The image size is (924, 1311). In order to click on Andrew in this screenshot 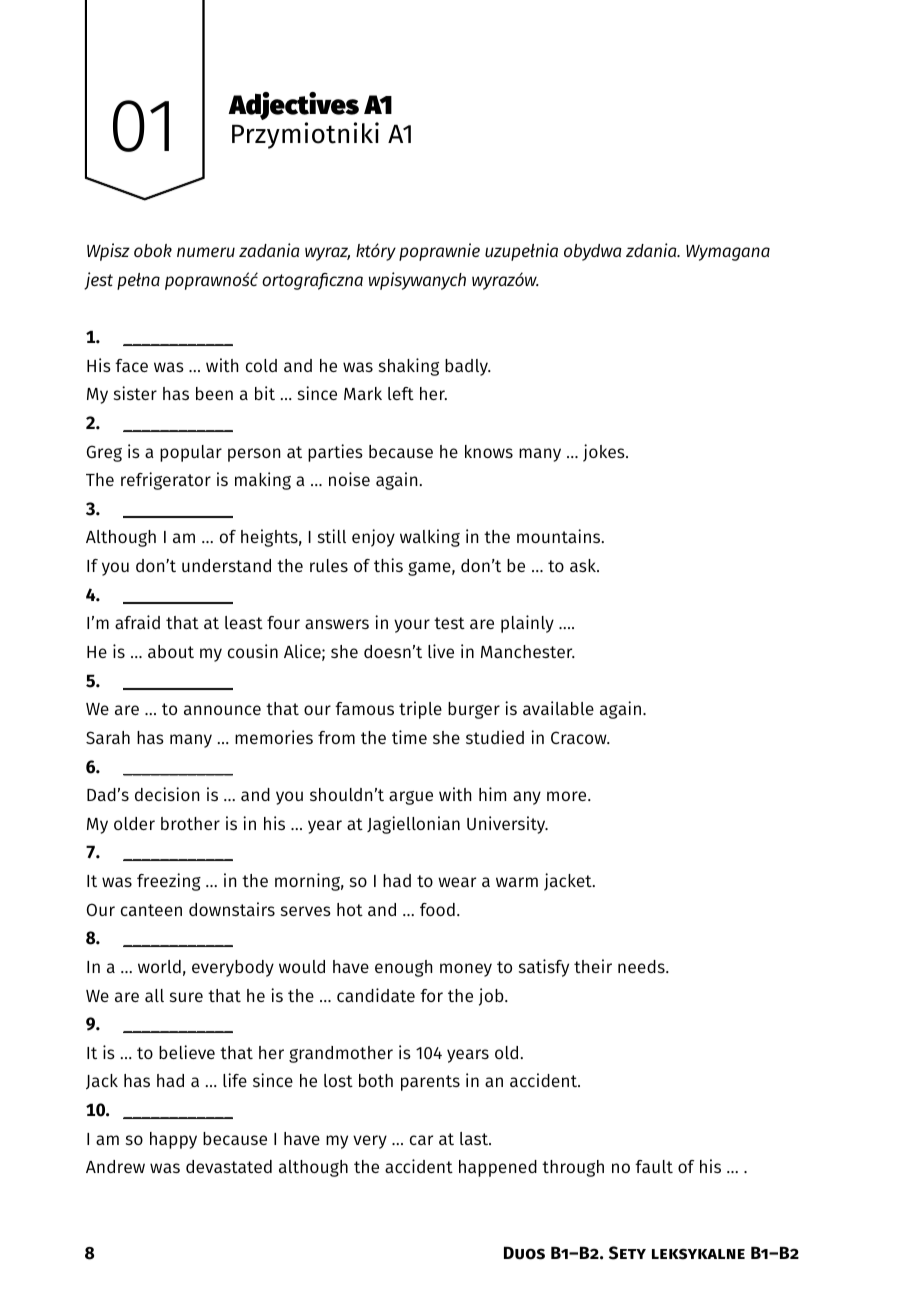, I will do `click(115, 1166)`.
